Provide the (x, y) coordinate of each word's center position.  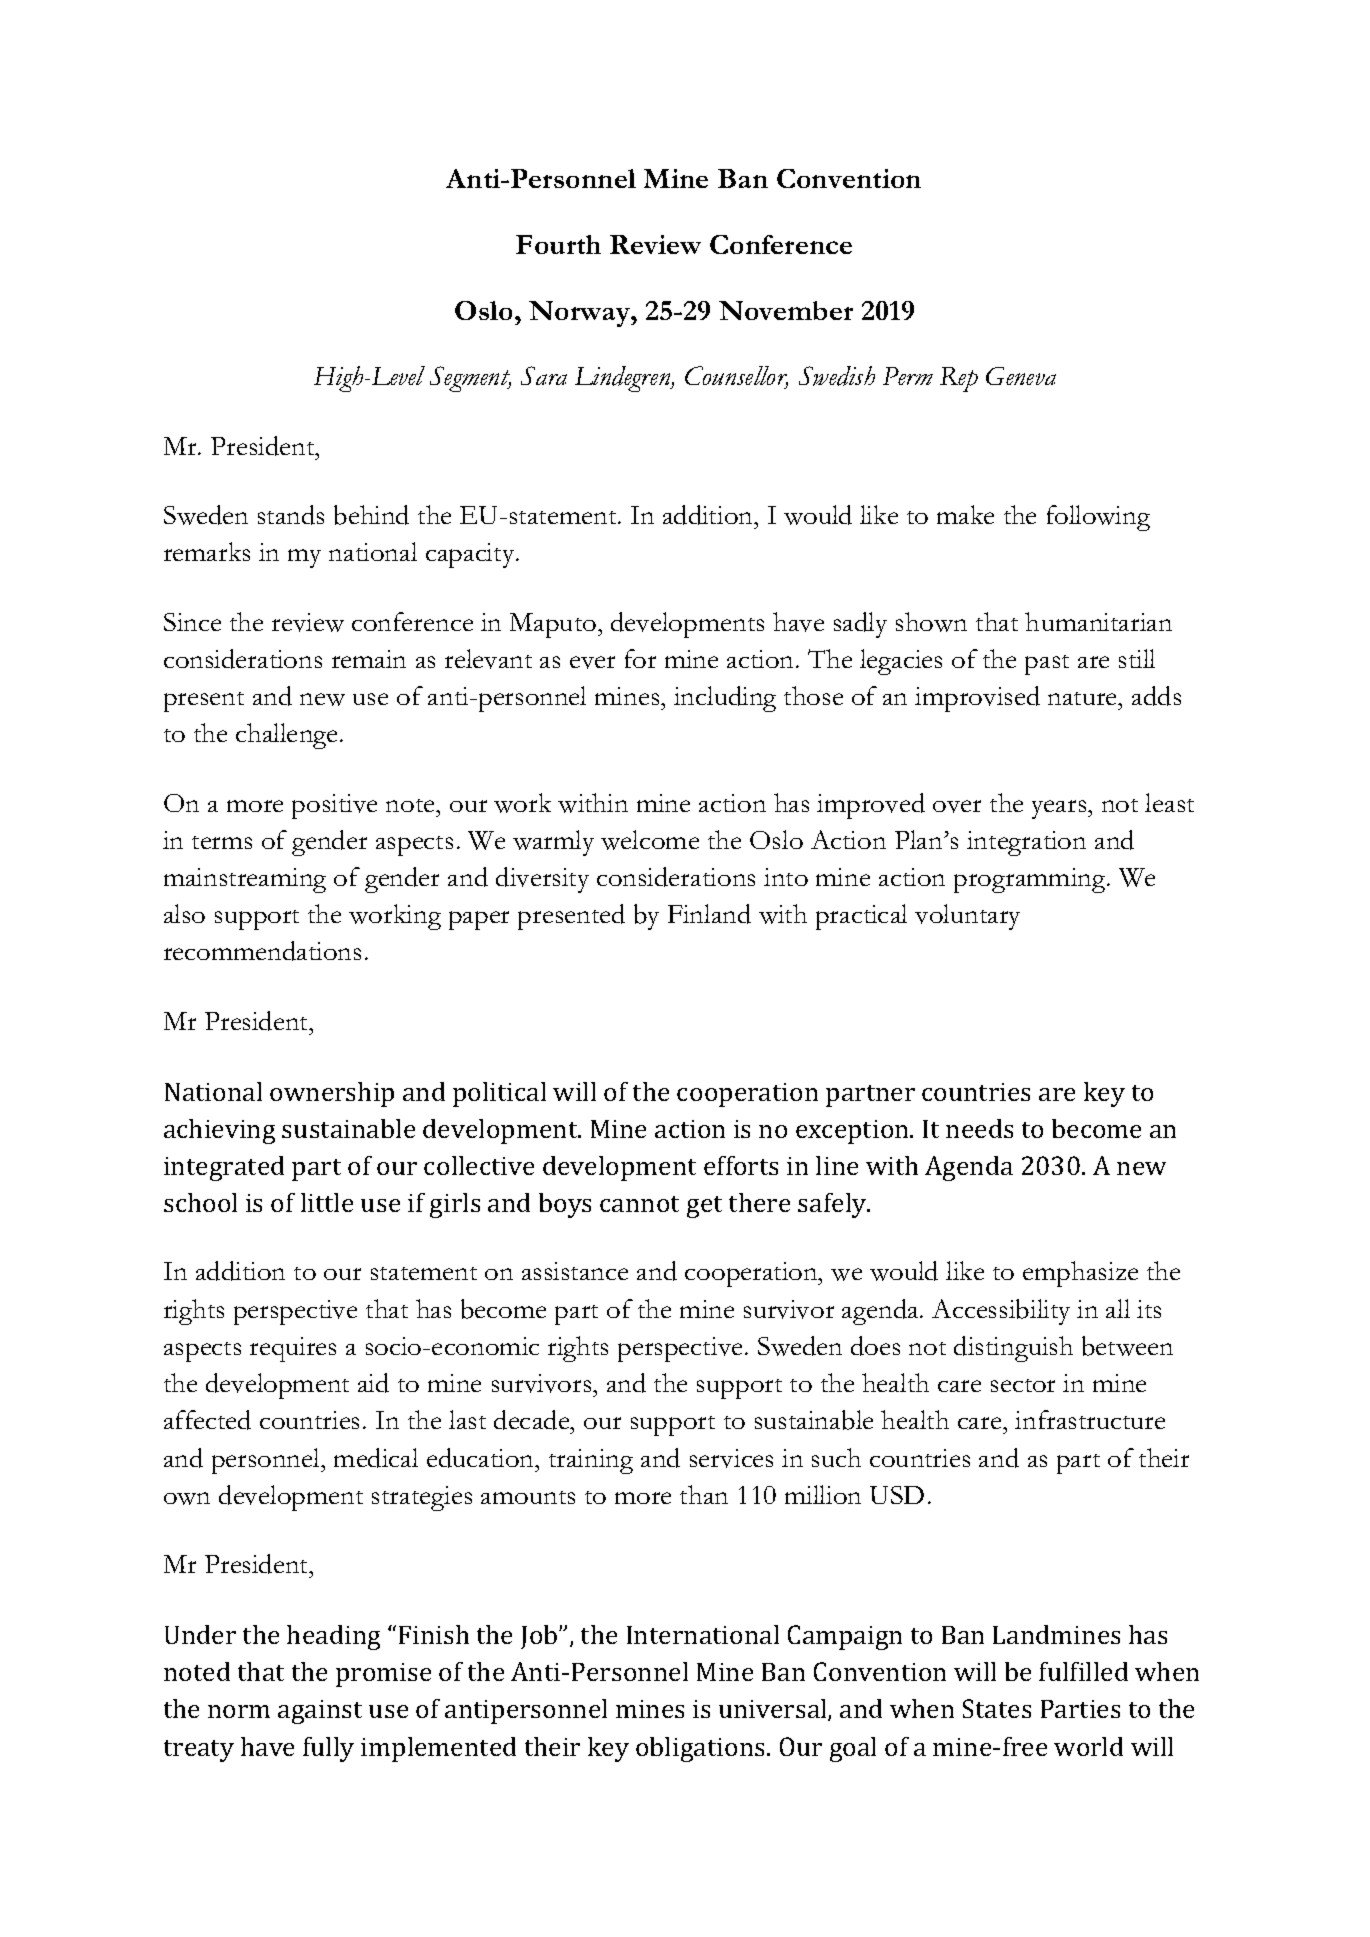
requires (293, 1349)
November (786, 310)
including (725, 699)
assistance (575, 1271)
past (1047, 665)
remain (369, 659)
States (997, 1708)
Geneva (1021, 376)
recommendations (262, 951)
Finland (709, 914)
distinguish (1013, 1349)
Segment (470, 379)
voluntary (967, 917)
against (320, 1712)
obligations (700, 1749)
